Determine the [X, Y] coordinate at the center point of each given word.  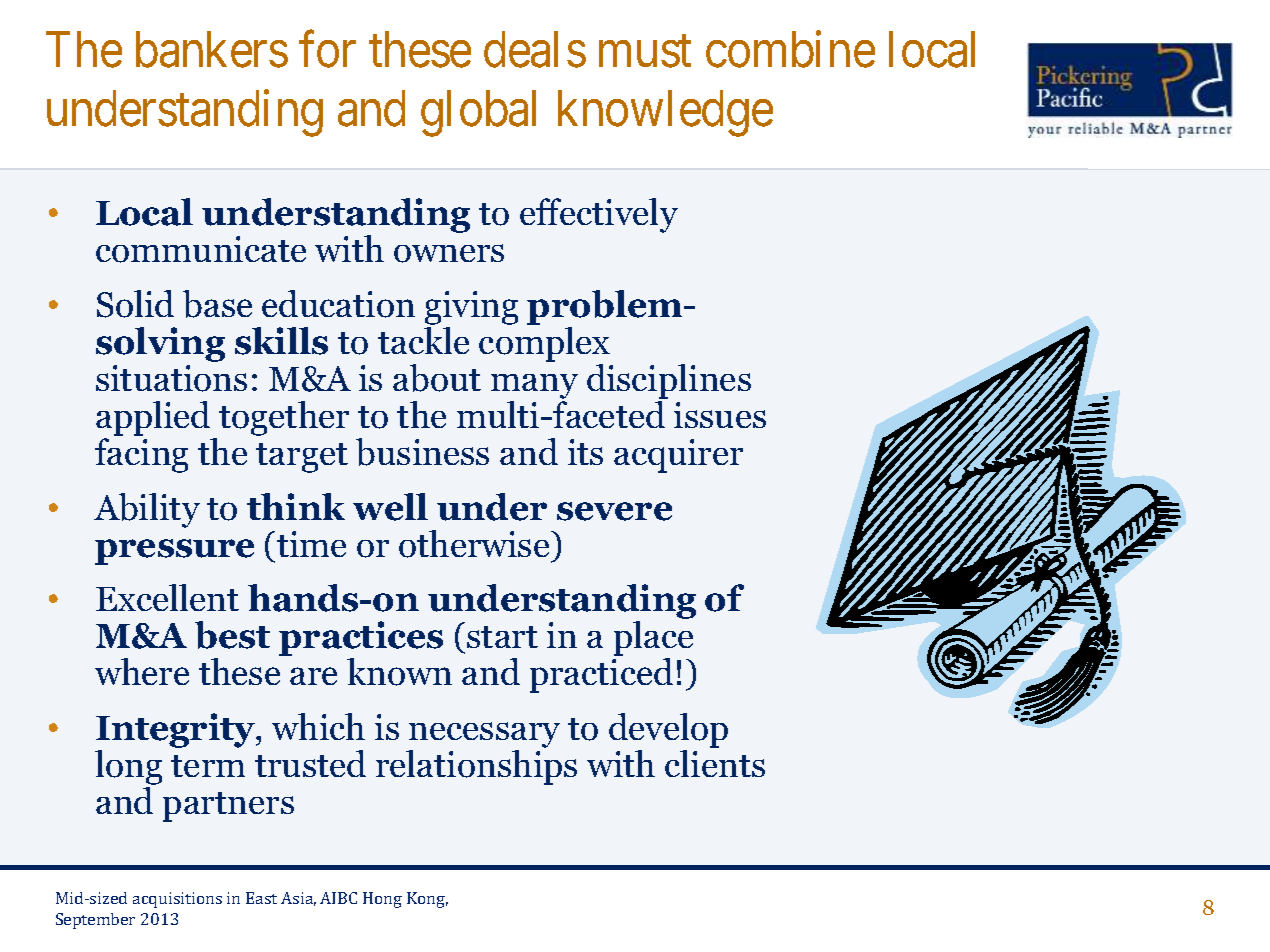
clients [715, 763]
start [502, 637]
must [645, 52]
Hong [382, 900]
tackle [423, 340]
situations [171, 378]
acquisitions [177, 900]
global [478, 114]
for [327, 50]
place [653, 640]
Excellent [167, 597]
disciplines [669, 383]
